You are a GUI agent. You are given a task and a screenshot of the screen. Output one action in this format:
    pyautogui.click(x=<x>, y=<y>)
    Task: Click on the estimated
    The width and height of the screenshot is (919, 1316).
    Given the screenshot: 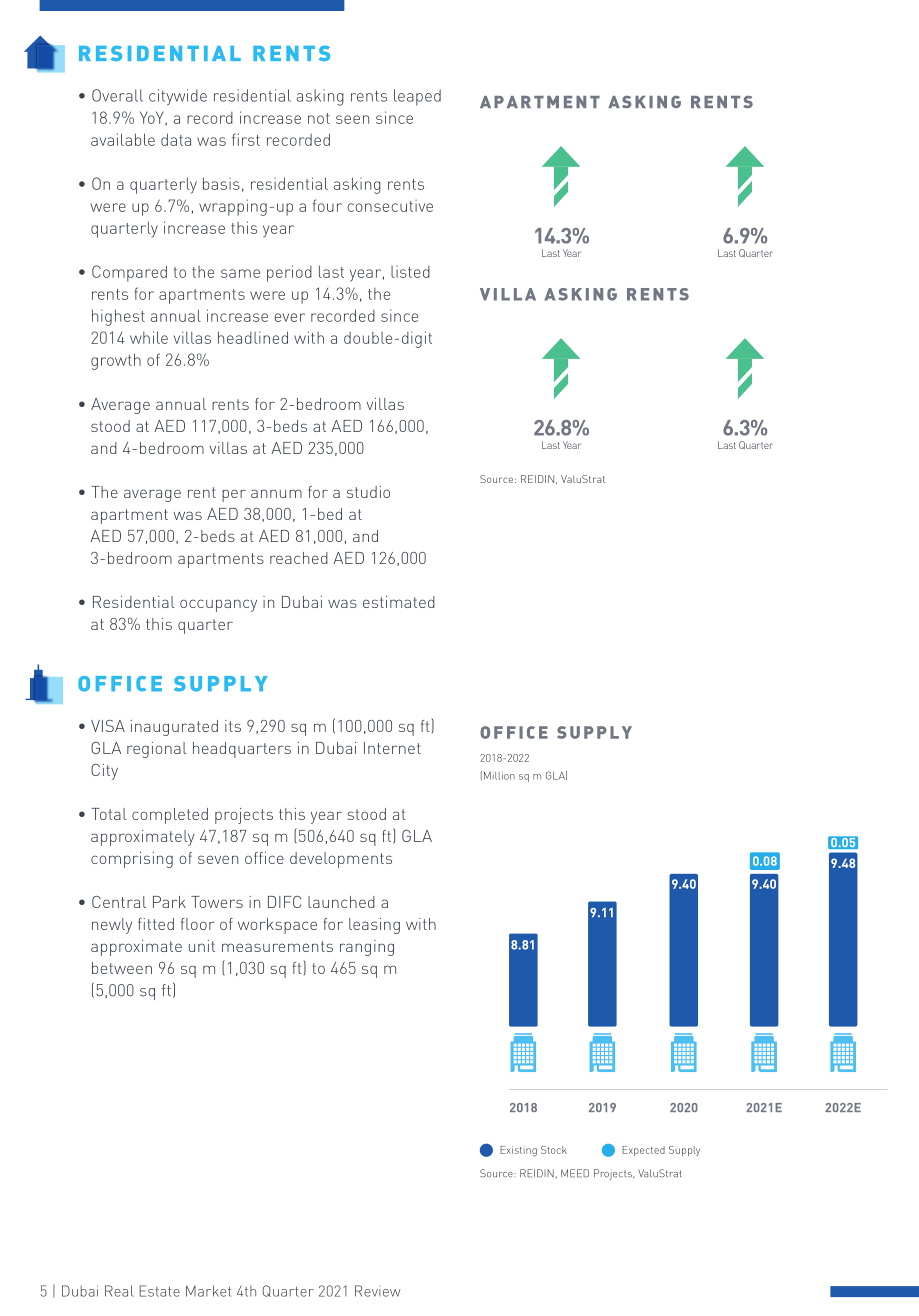 What is the action you would take?
    pyautogui.click(x=399, y=602)
